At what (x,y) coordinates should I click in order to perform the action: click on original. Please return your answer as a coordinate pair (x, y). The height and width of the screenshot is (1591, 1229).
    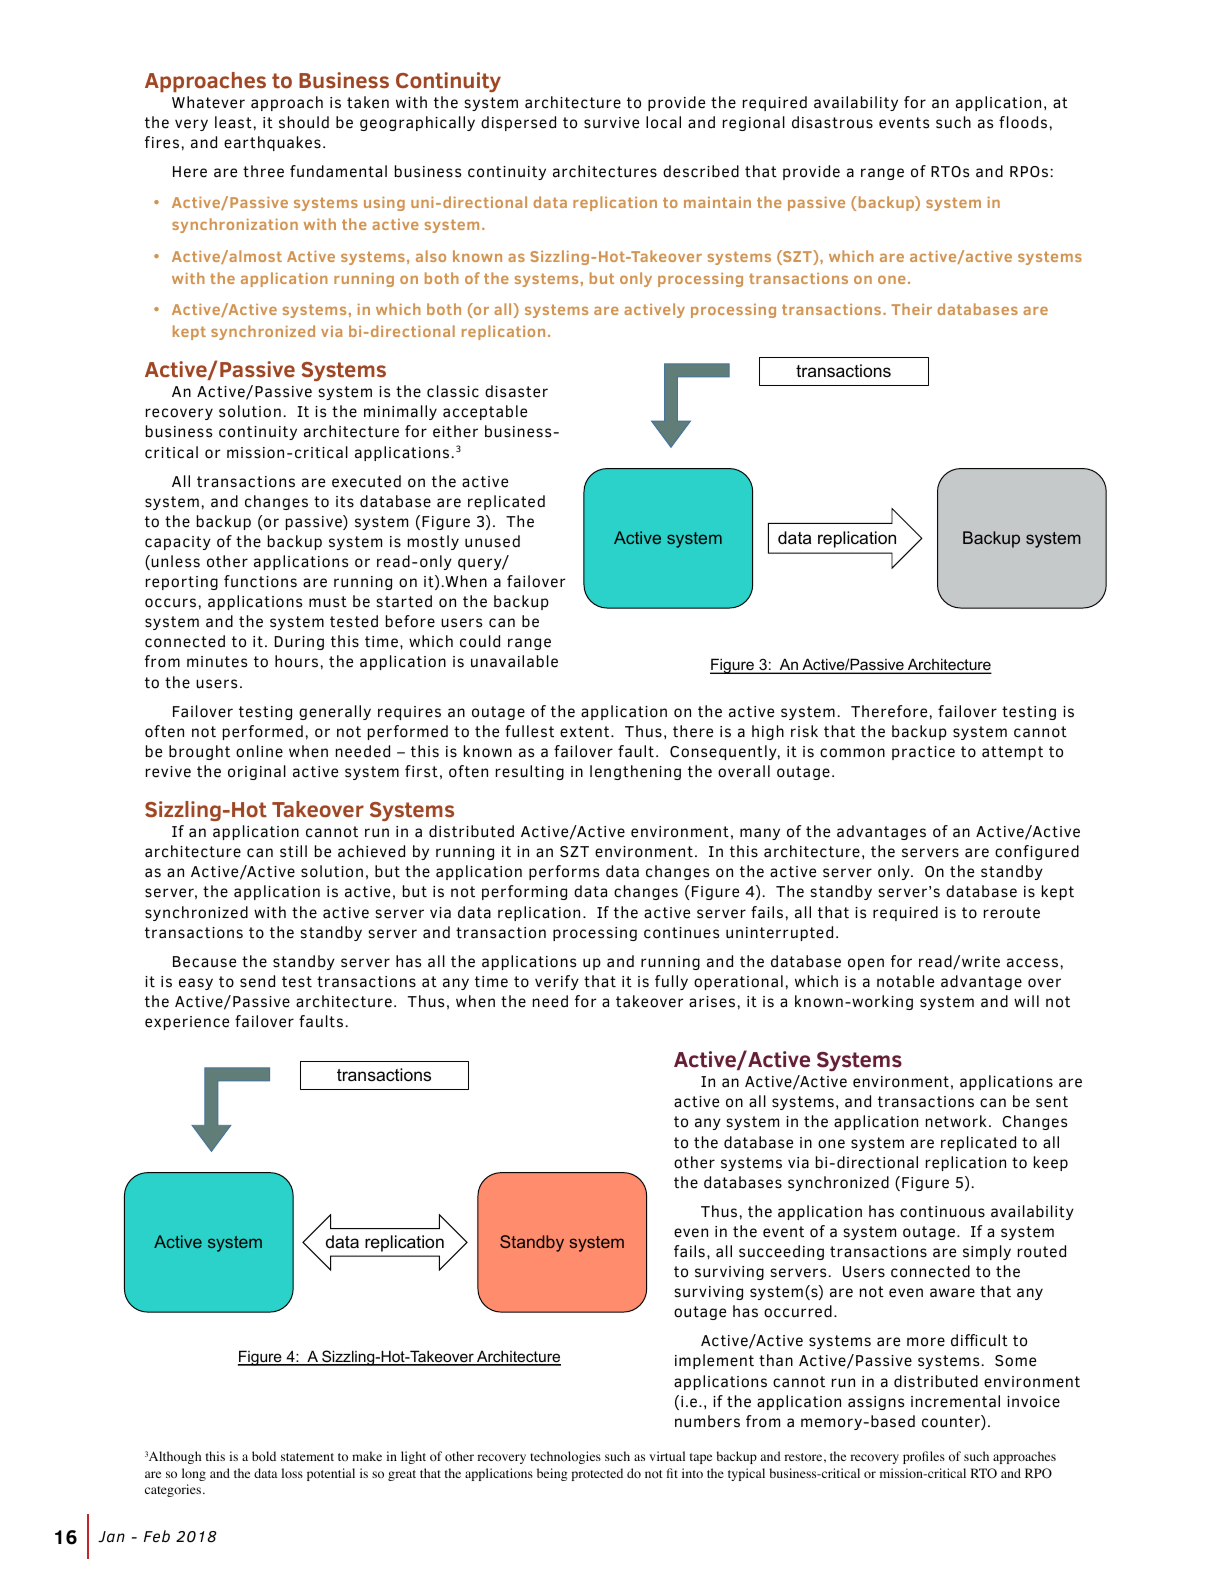
    Looking at the image, I should click on (257, 772).
